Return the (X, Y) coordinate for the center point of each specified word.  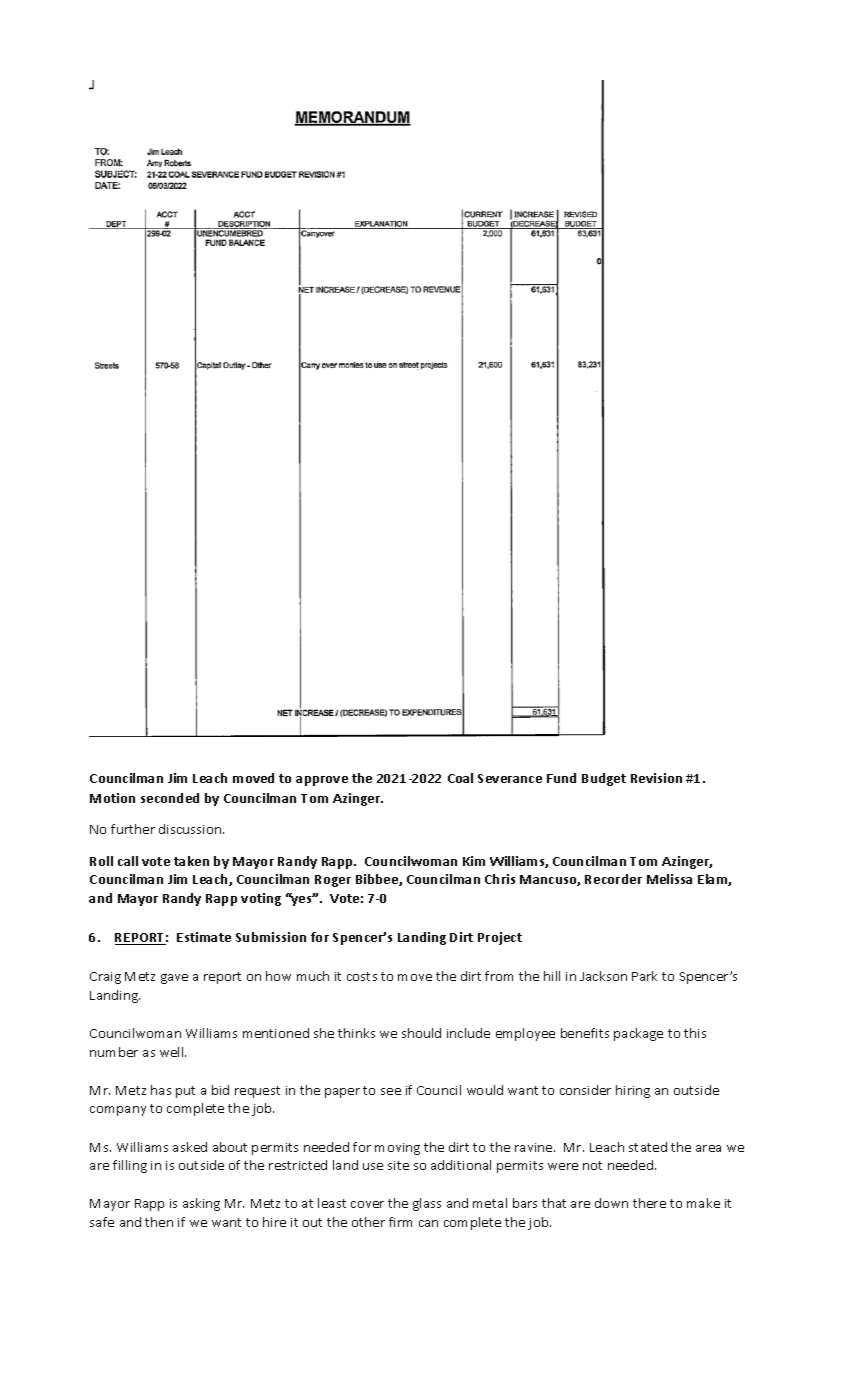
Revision (656, 778)
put (185, 1092)
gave (174, 979)
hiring (633, 1091)
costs (362, 976)
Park (644, 976)
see (391, 1091)
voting (261, 899)
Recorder (613, 879)
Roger (333, 881)
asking (201, 1204)
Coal (460, 778)
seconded (170, 798)
